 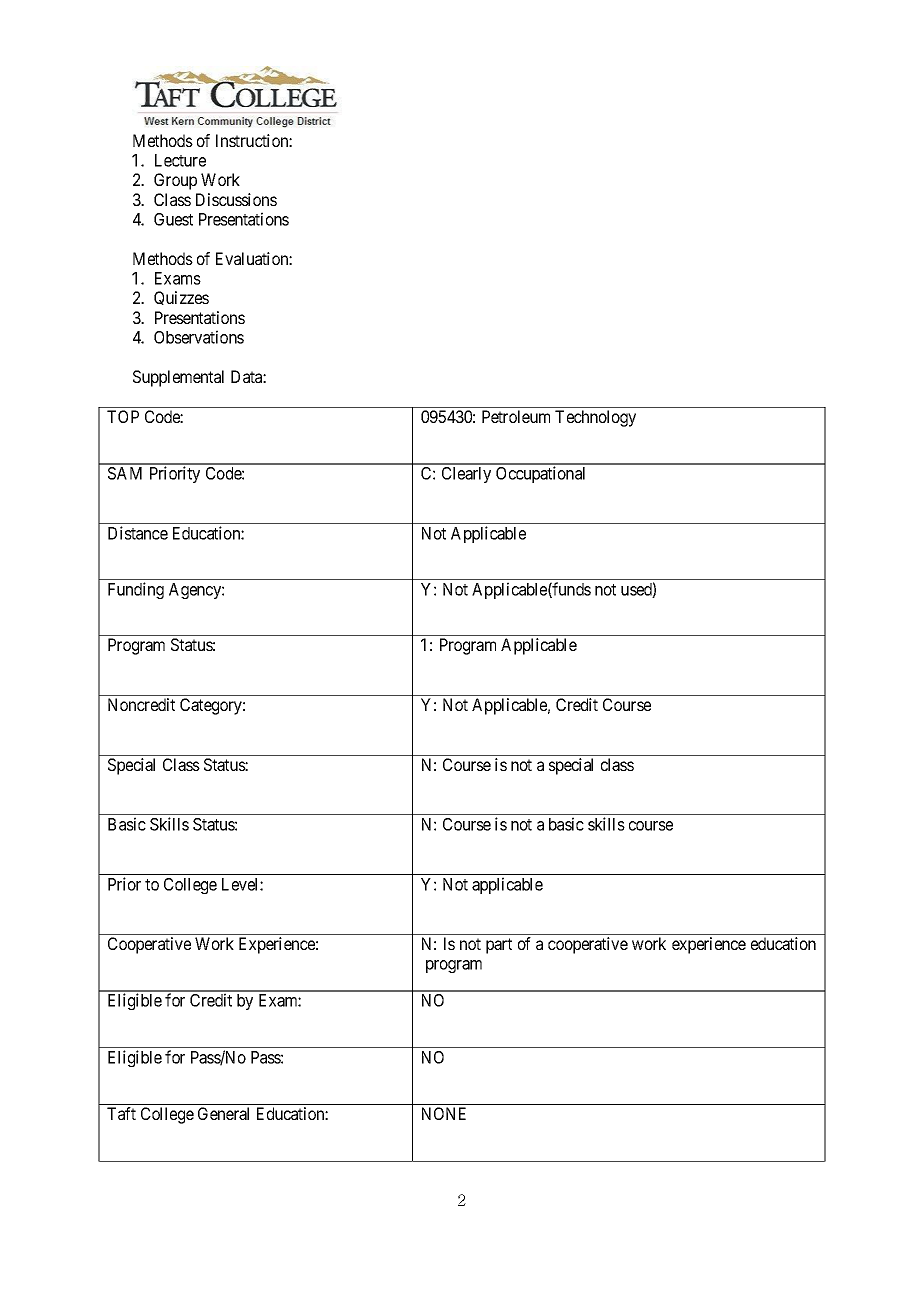 I want to click on General, so click(x=223, y=1113).
